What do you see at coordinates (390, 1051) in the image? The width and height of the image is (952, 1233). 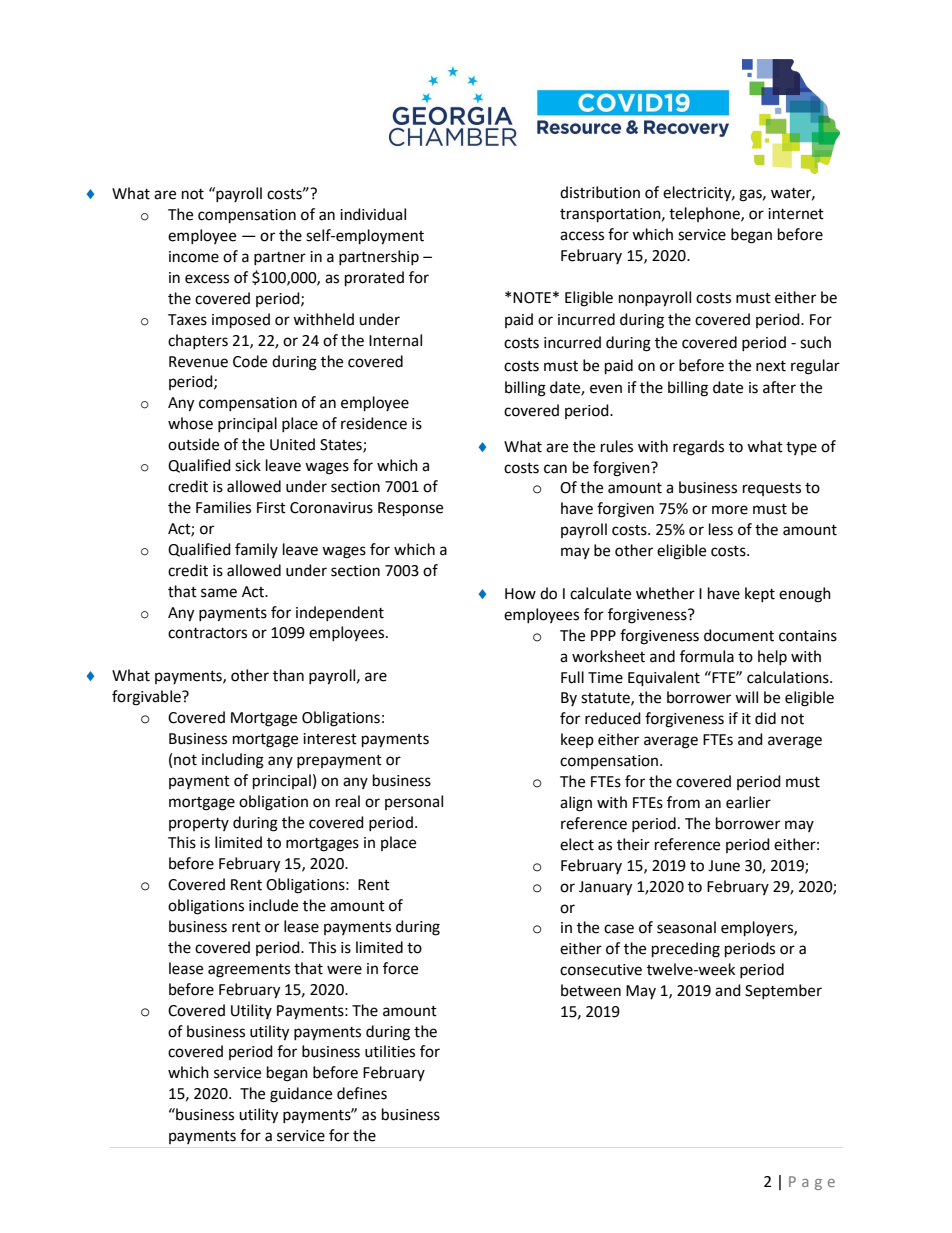 I see `utilities` at bounding box center [390, 1051].
